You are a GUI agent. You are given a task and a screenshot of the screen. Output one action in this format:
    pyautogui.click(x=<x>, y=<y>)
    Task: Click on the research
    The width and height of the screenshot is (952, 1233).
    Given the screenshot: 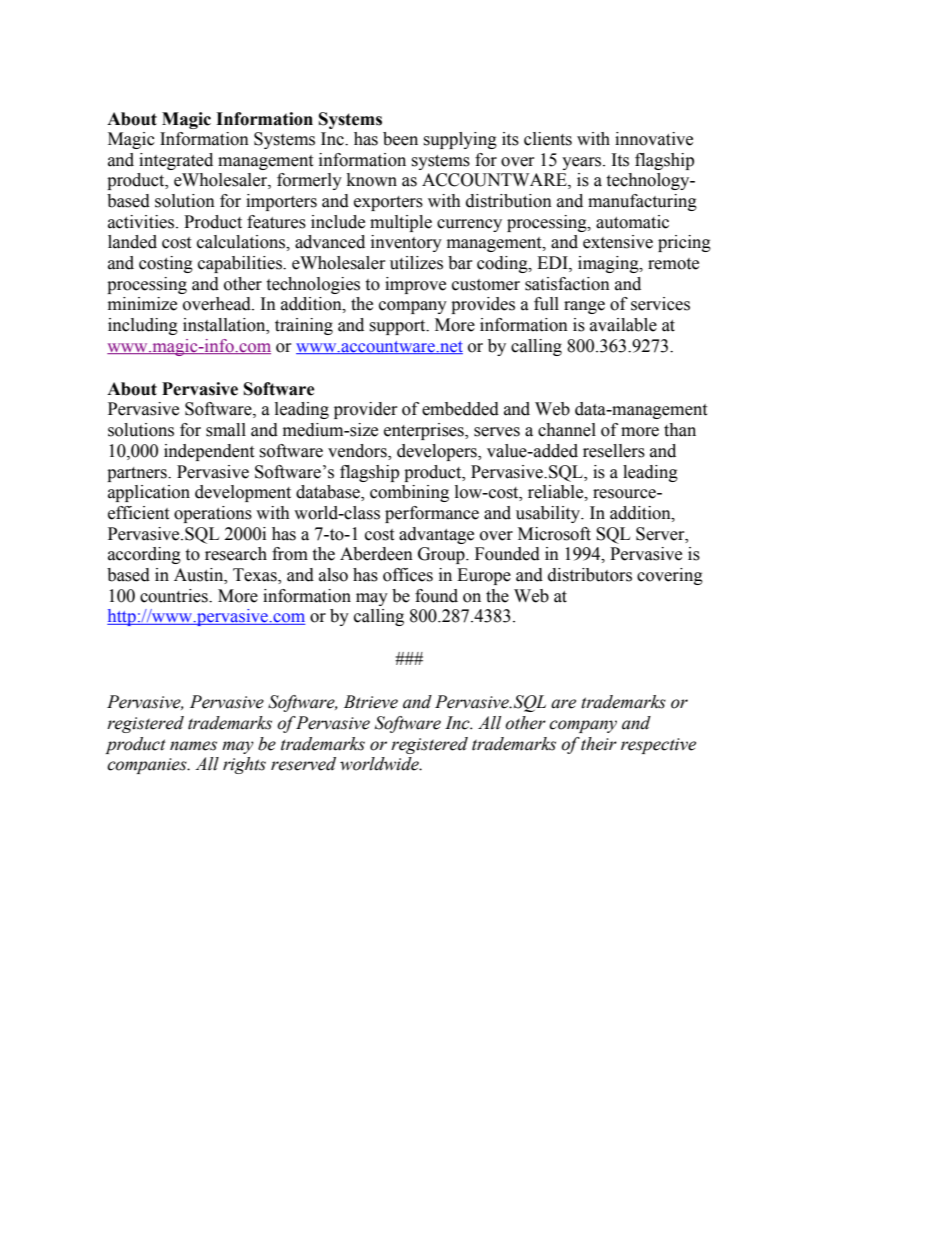 What is the action you would take?
    pyautogui.click(x=236, y=554)
